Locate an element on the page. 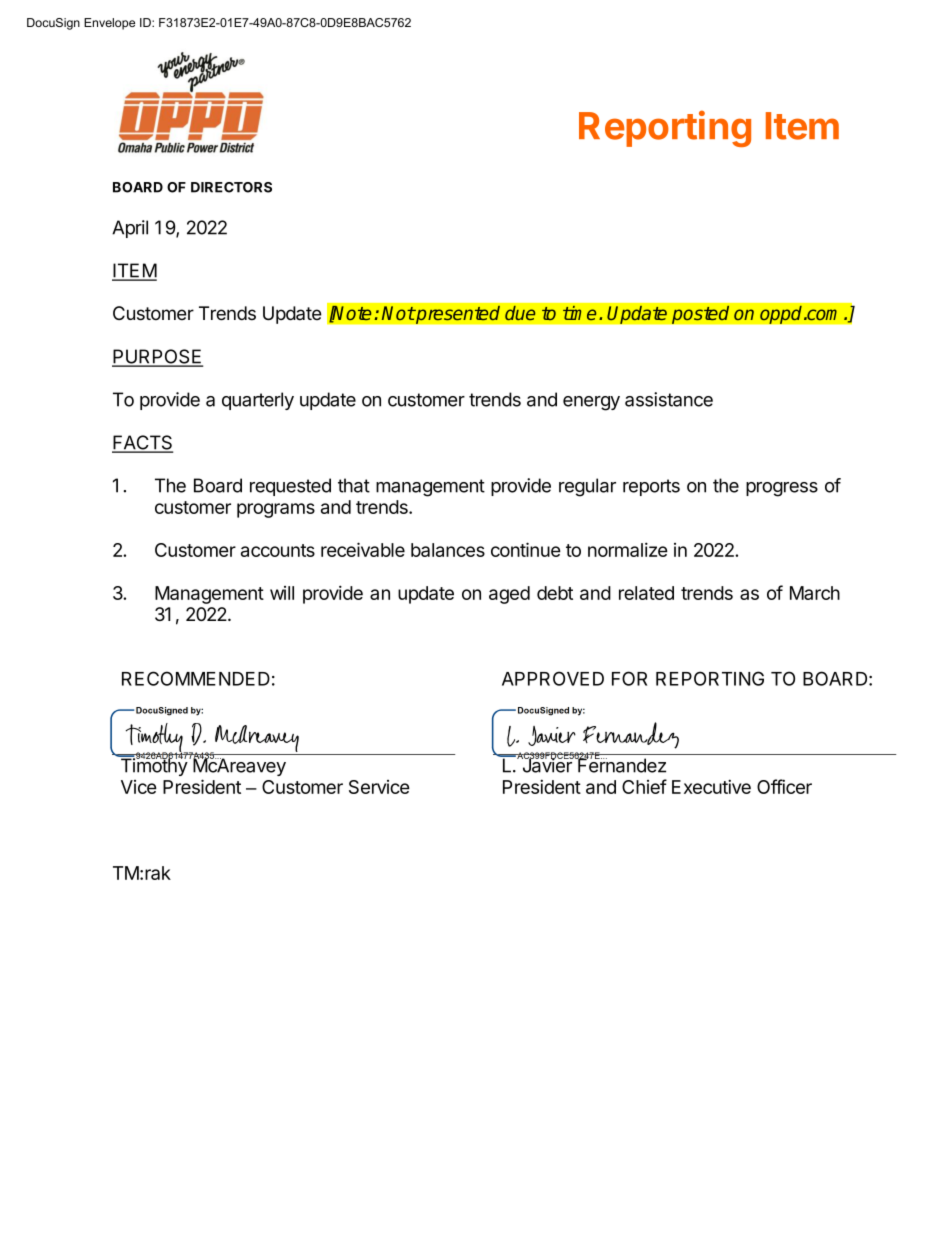  progress is located at coordinates (782, 489).
